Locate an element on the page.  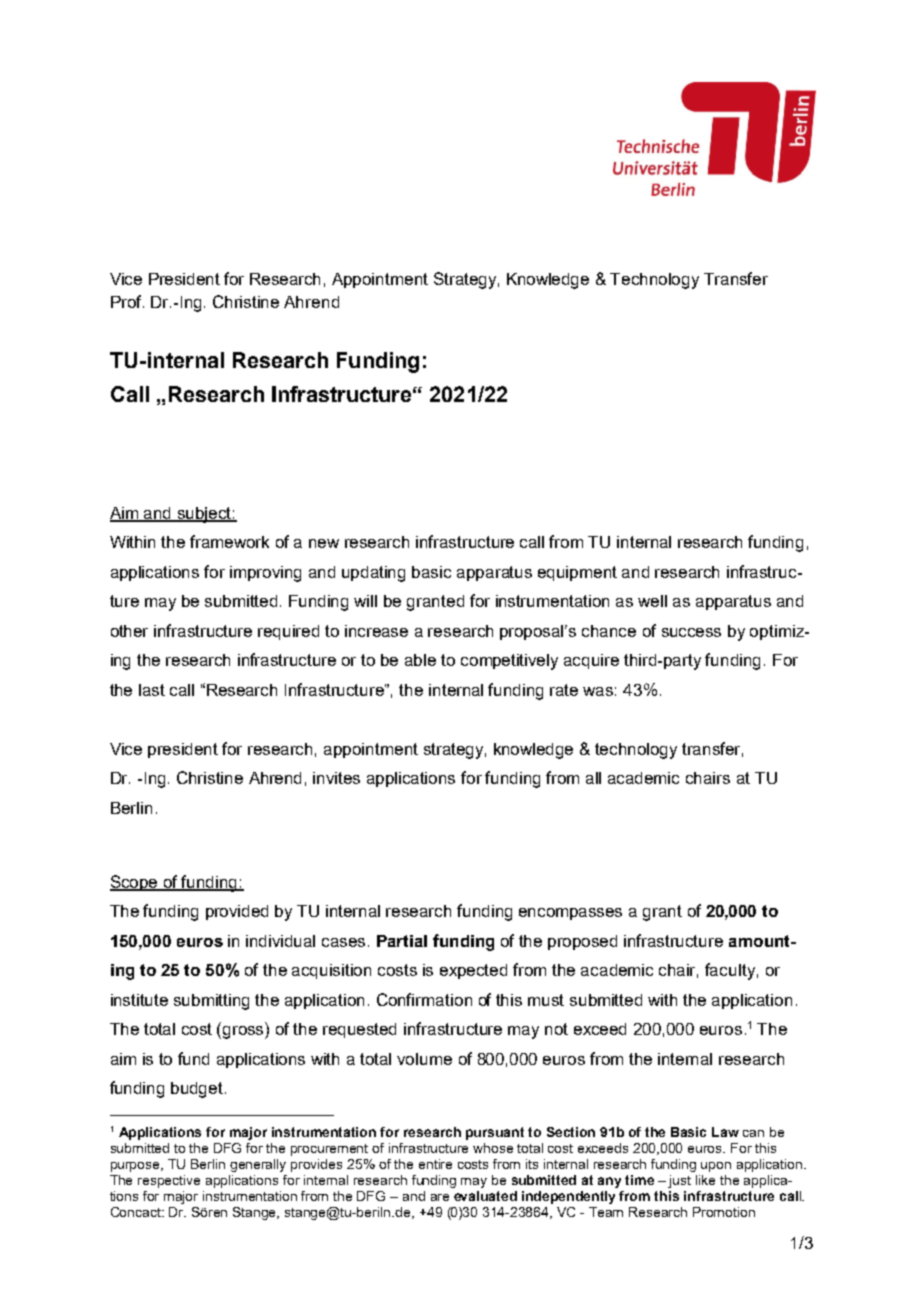
Prof is located at coordinates (127, 301).
